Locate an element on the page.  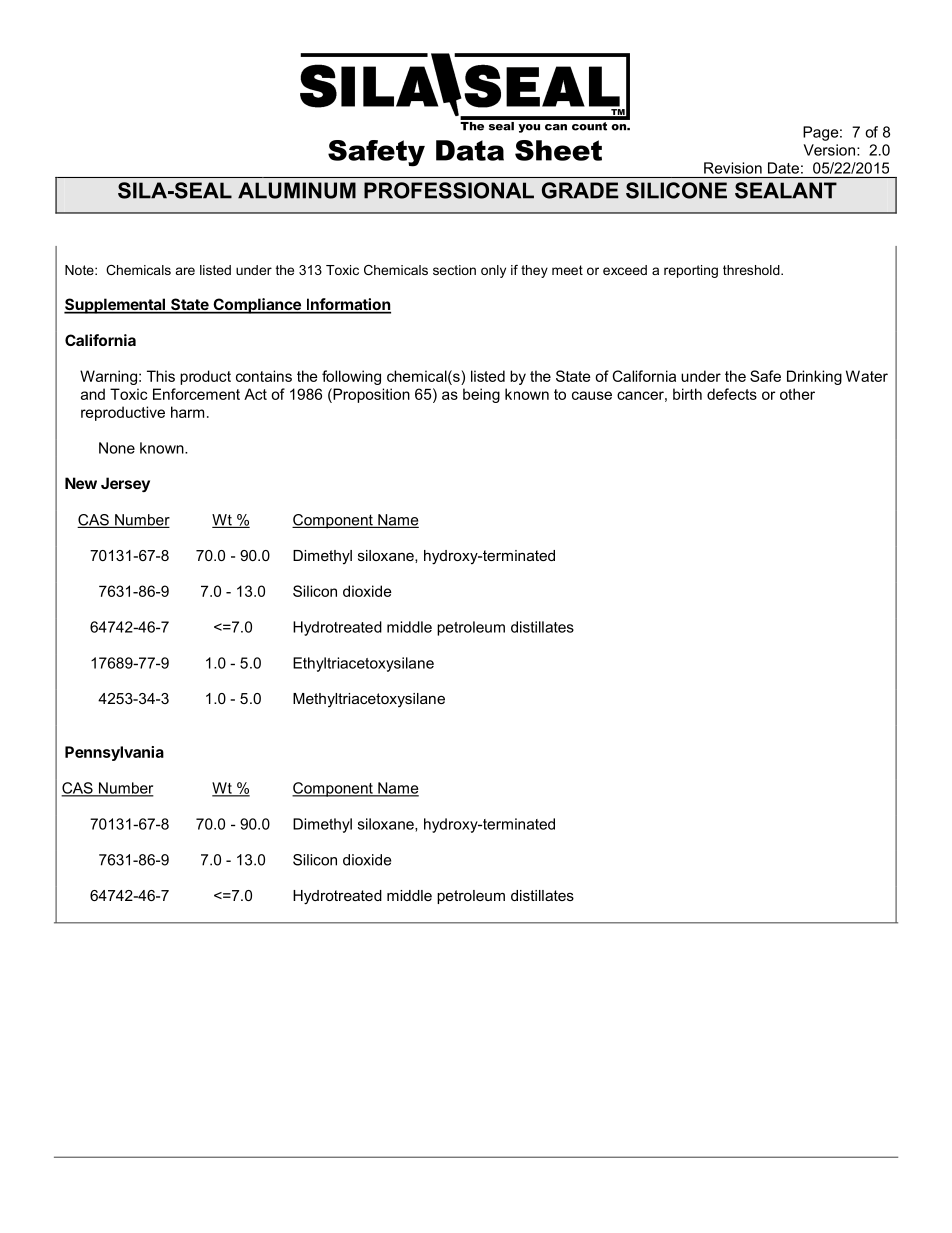
ALUMINUM is located at coordinates (297, 190).
